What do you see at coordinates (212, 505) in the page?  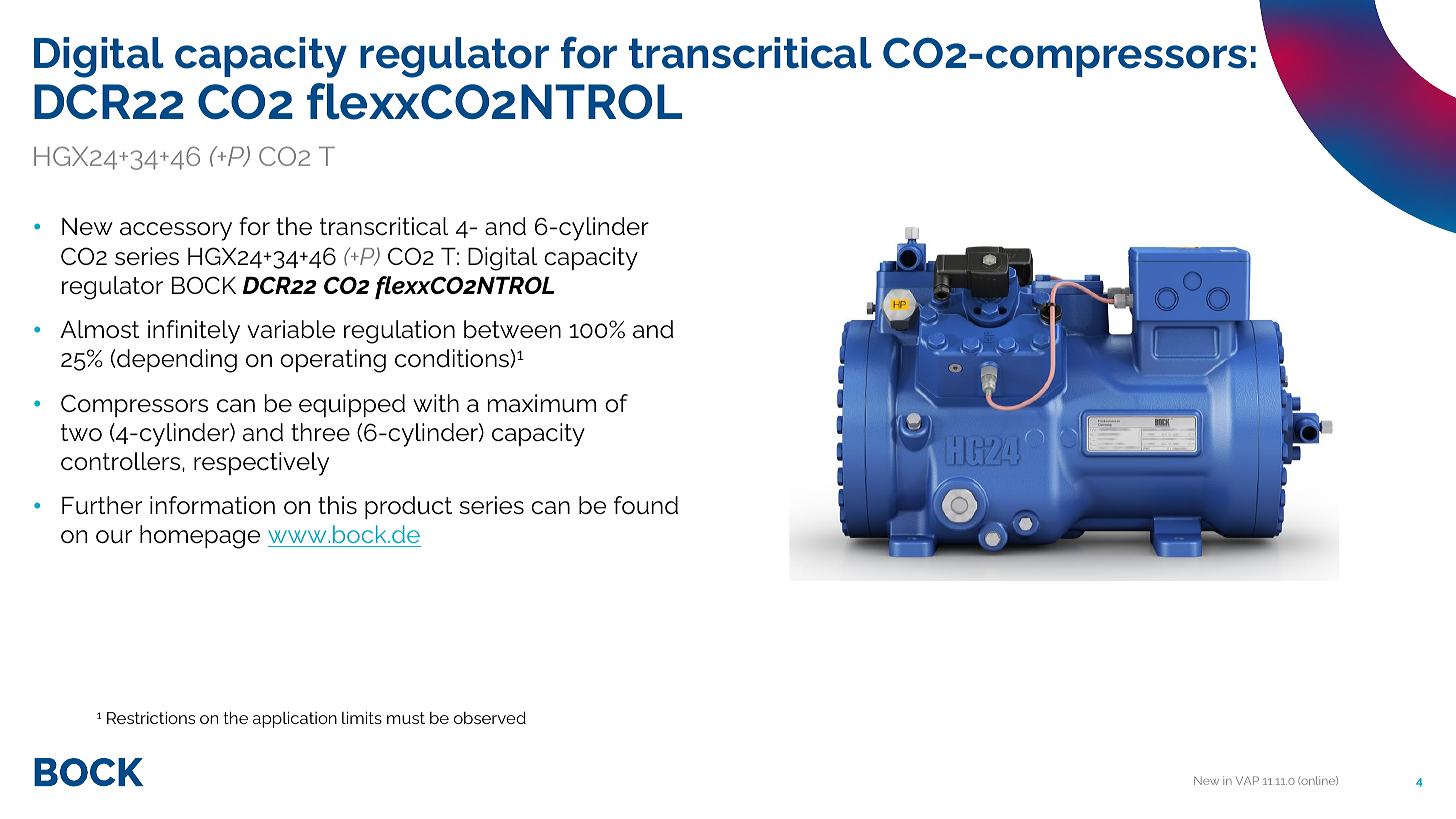 I see `information` at bounding box center [212, 505].
